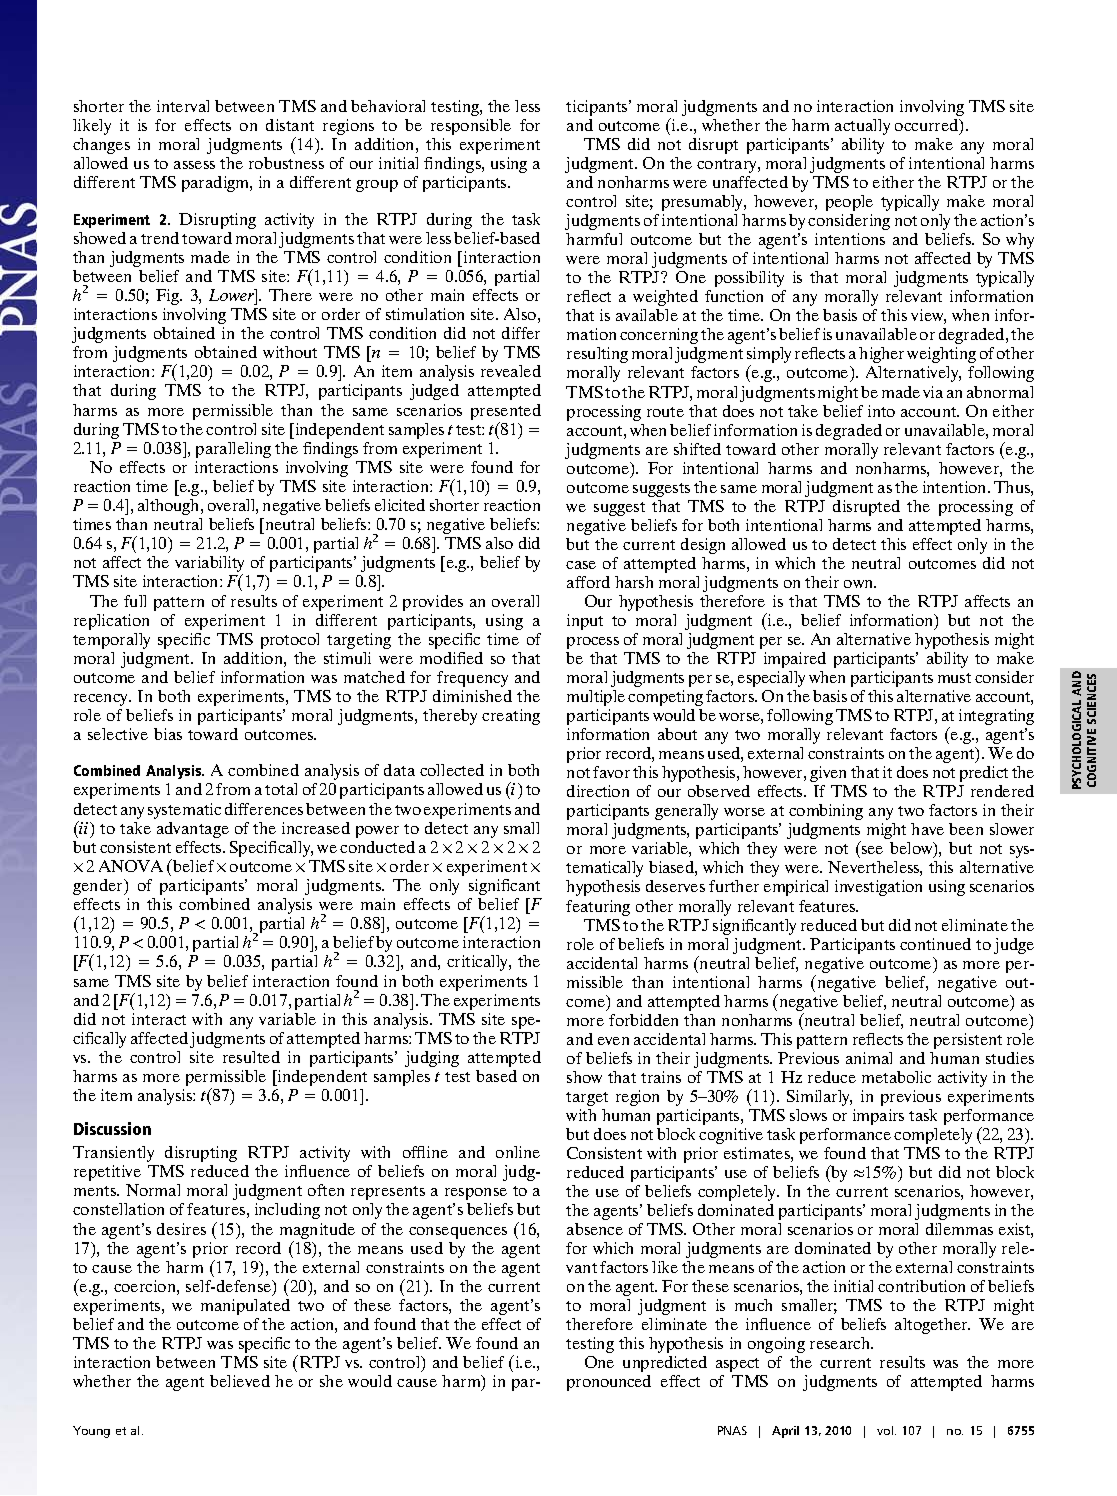 This page has height=1496, width=1117. What do you see at coordinates (240, 1381) in the page?
I see `believed` at bounding box center [240, 1381].
